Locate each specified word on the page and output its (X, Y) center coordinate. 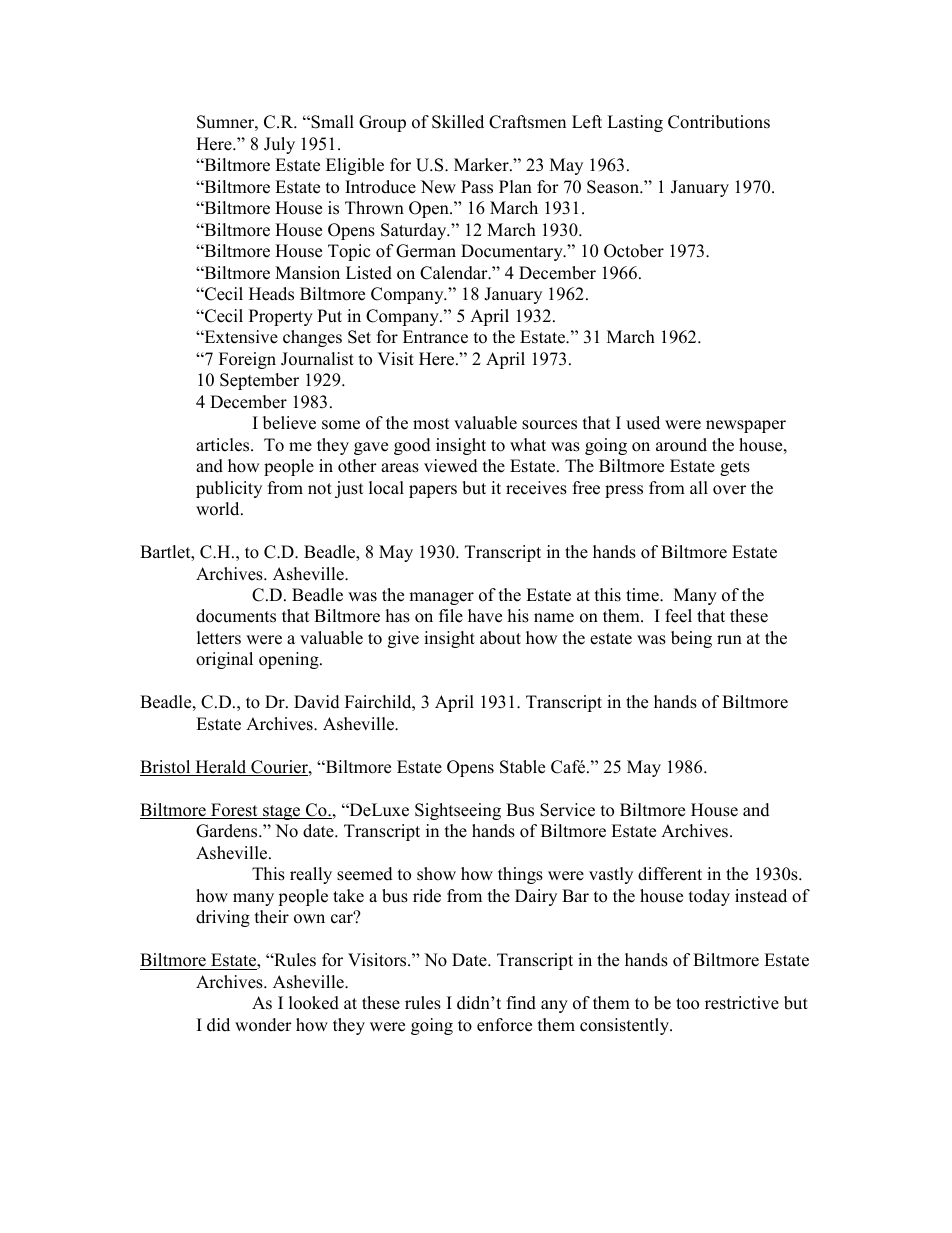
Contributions (719, 122)
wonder (263, 1025)
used (643, 423)
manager (441, 598)
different (670, 874)
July (279, 145)
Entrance (435, 337)
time (643, 595)
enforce (504, 1025)
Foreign (247, 360)
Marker (482, 165)
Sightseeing (458, 811)
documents (236, 616)
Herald (221, 768)
